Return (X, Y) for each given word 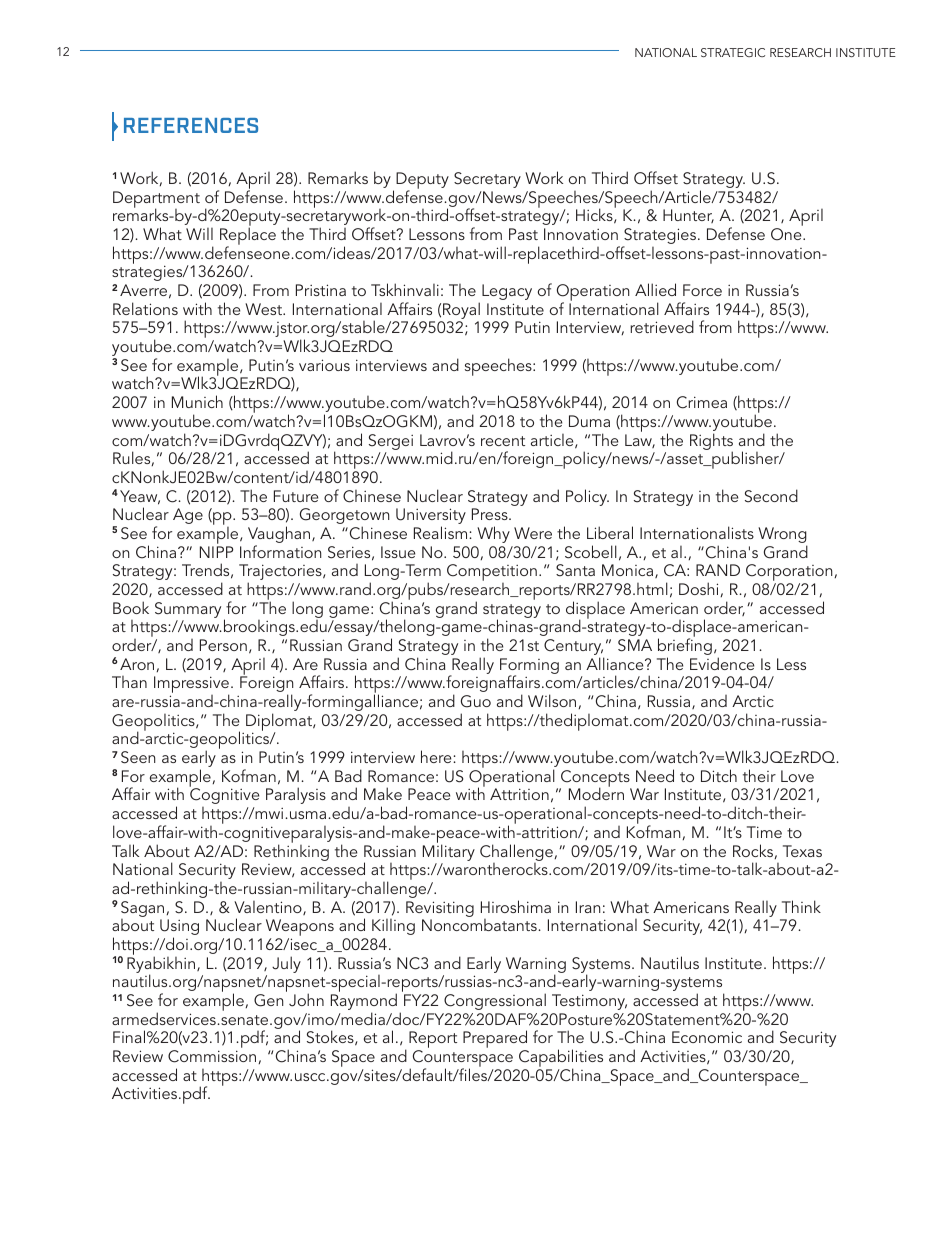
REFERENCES (191, 125)
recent (503, 441)
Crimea (702, 402)
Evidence (722, 663)
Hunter (688, 216)
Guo (476, 701)
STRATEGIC (733, 52)
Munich (197, 401)
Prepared (495, 1040)
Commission (212, 1056)
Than (129, 682)
